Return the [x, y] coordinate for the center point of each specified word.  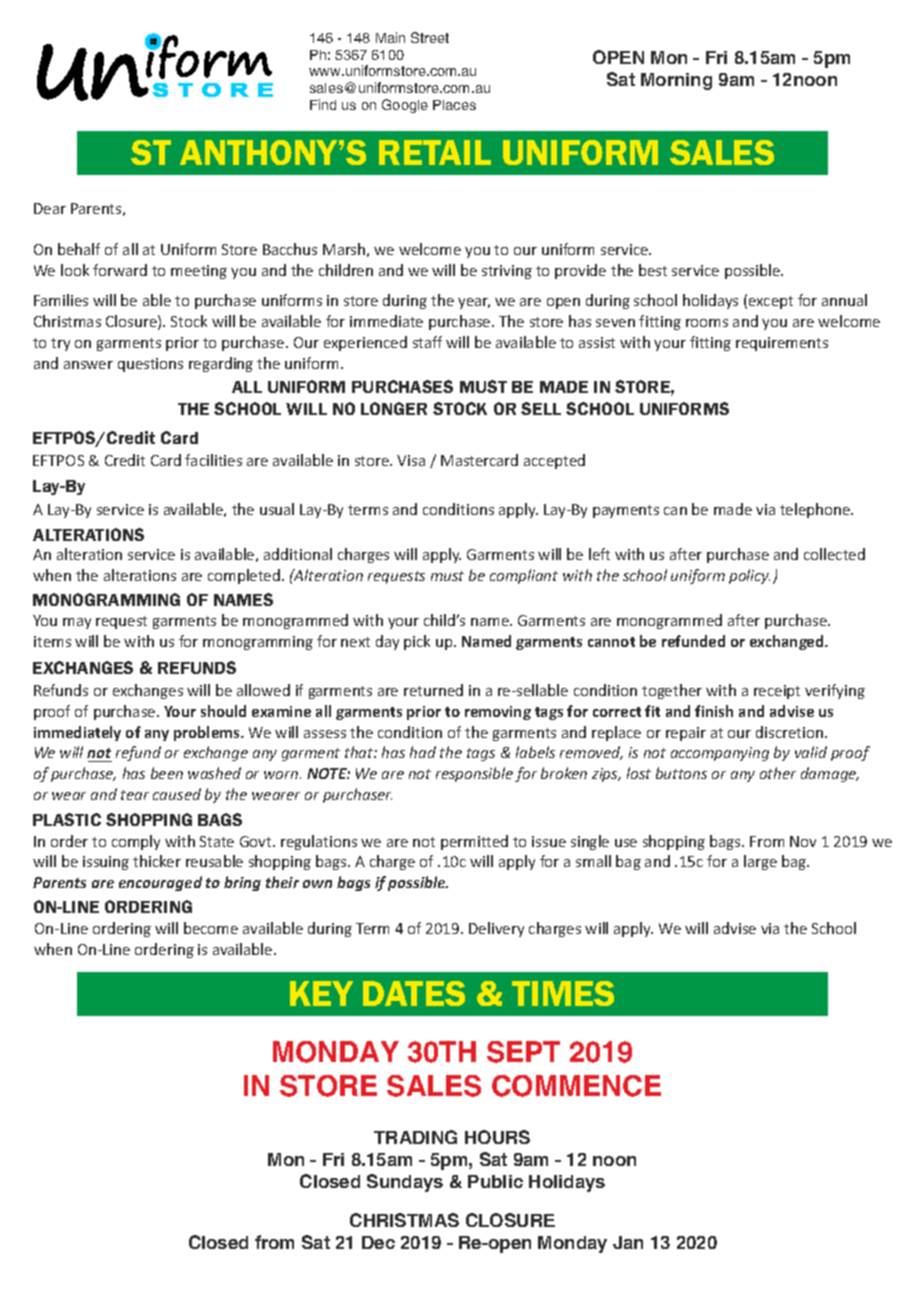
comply [136, 842]
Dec [378, 1242]
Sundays [405, 1183]
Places [454, 105]
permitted [474, 842]
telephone [816, 510]
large [760, 862]
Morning [676, 81]
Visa [411, 460]
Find [323, 104]
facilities [213, 460]
